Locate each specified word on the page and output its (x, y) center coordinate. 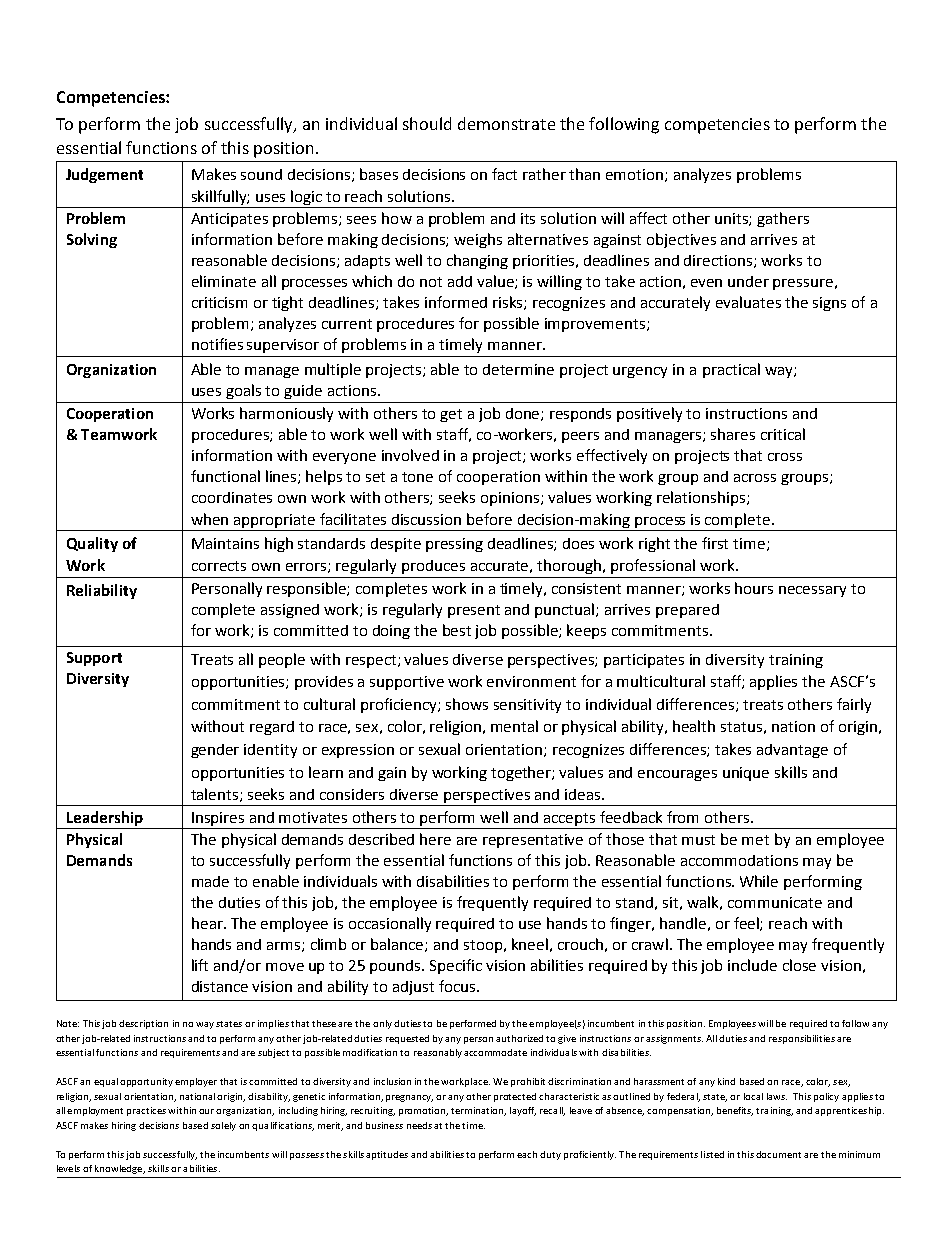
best (457, 630)
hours (754, 588)
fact (504, 174)
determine (518, 369)
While (759, 881)
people (282, 660)
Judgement (104, 175)
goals (243, 391)
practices (146, 1111)
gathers (783, 219)
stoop (483, 946)
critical (783, 434)
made (210, 881)
